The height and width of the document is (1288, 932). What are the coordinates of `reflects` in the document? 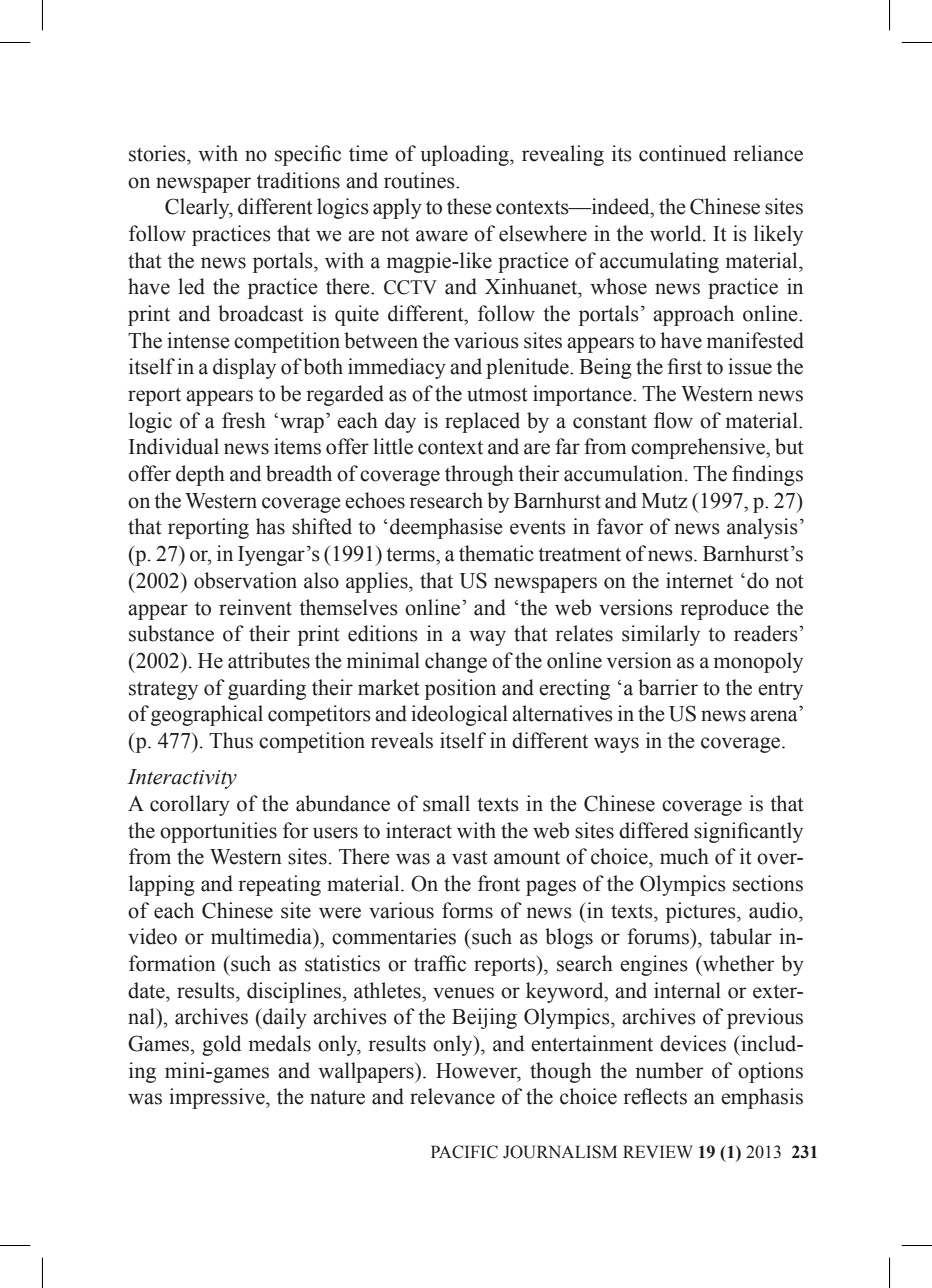 It's located at (655, 1096).
